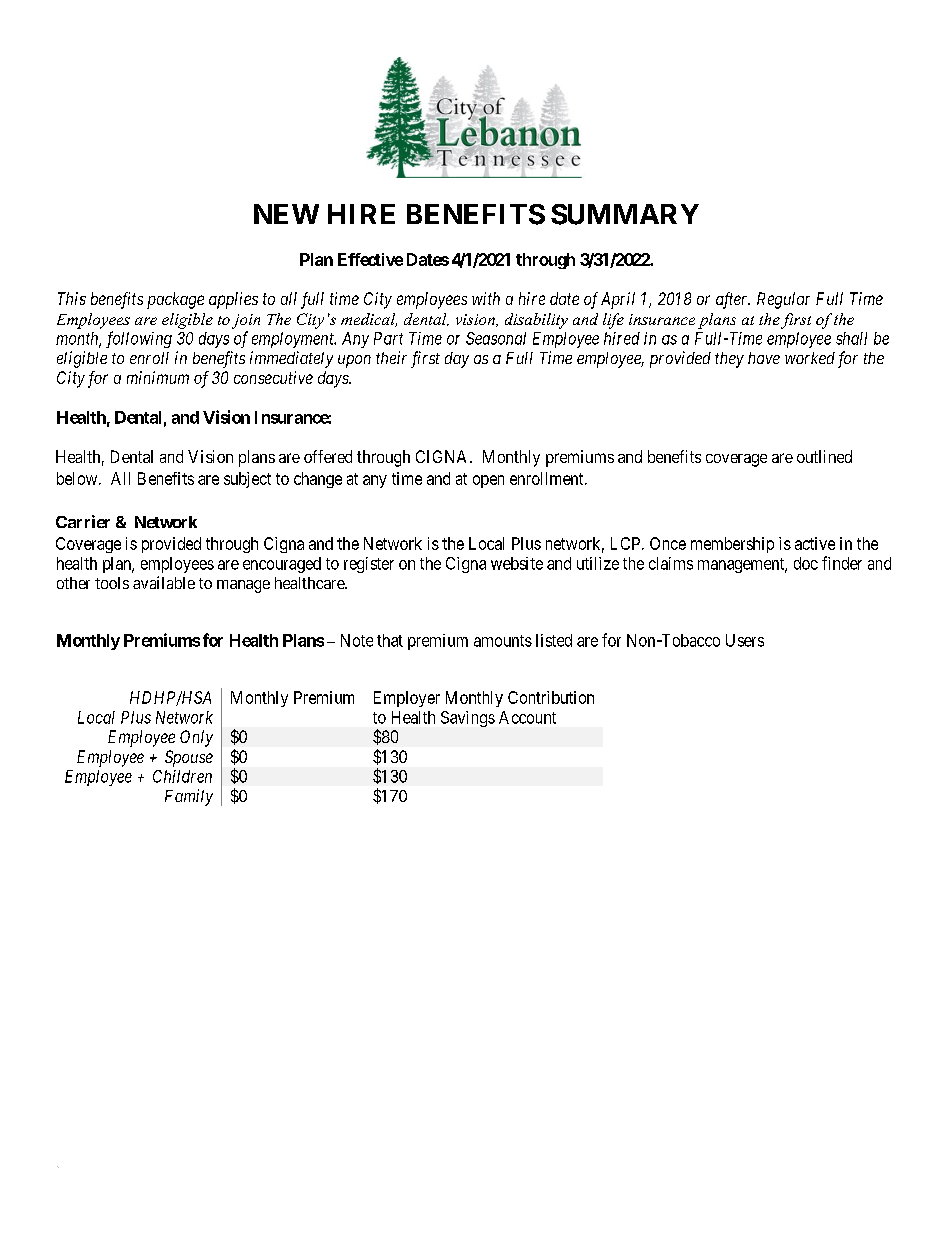  Describe the element at coordinates (732, 545) in the image. I see `membership` at that location.
